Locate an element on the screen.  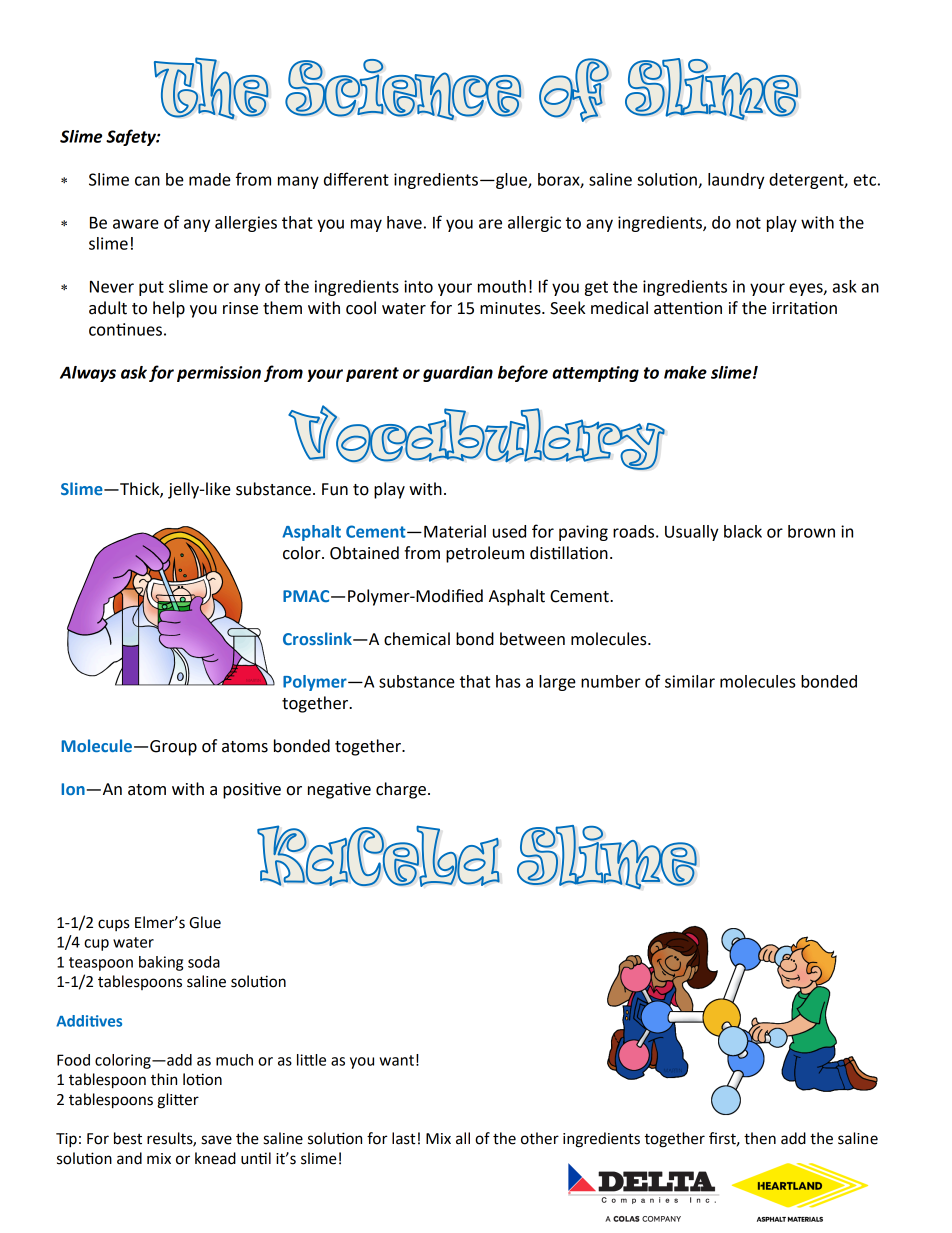
positive is located at coordinates (252, 790).
